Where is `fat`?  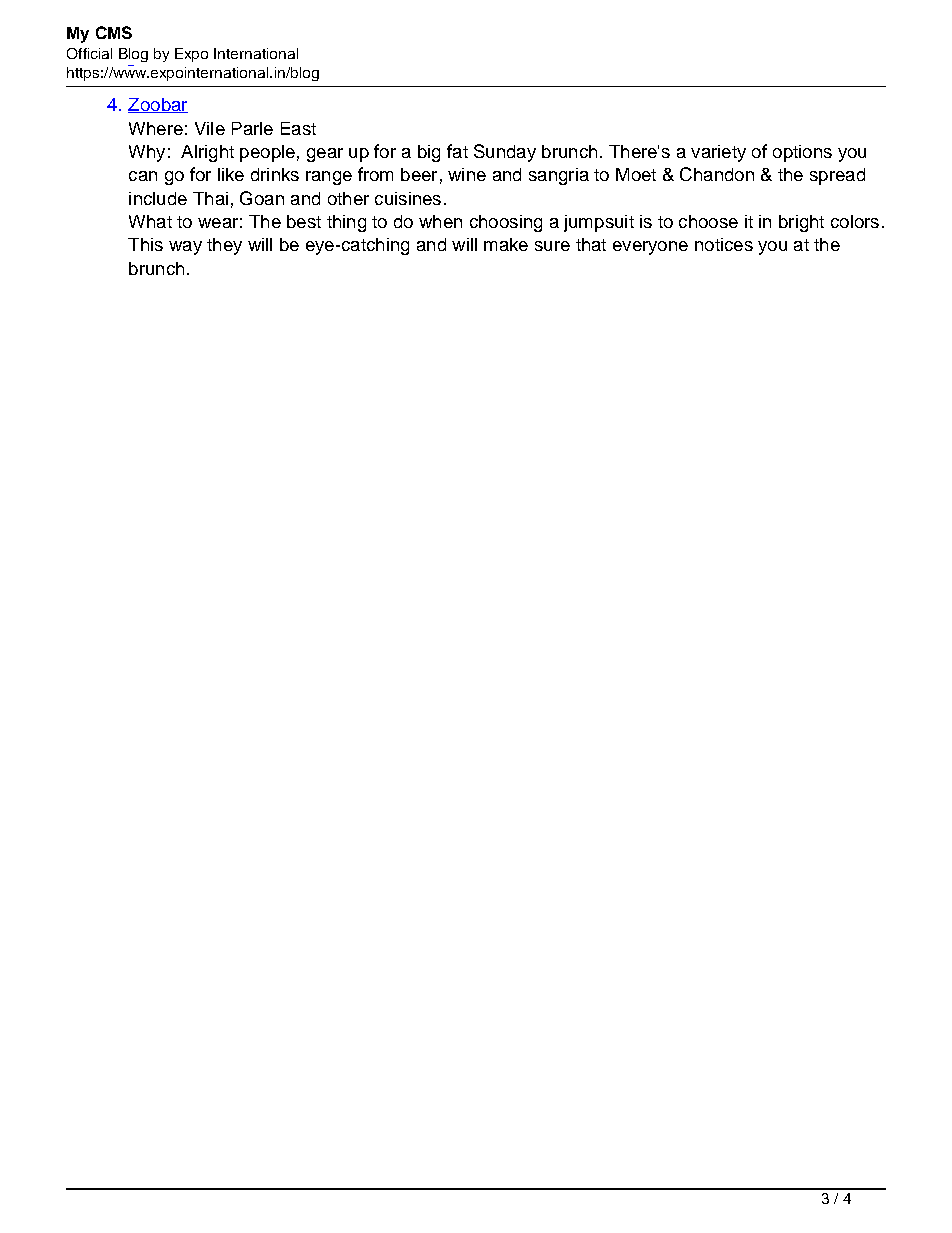 fat is located at coordinates (457, 151).
